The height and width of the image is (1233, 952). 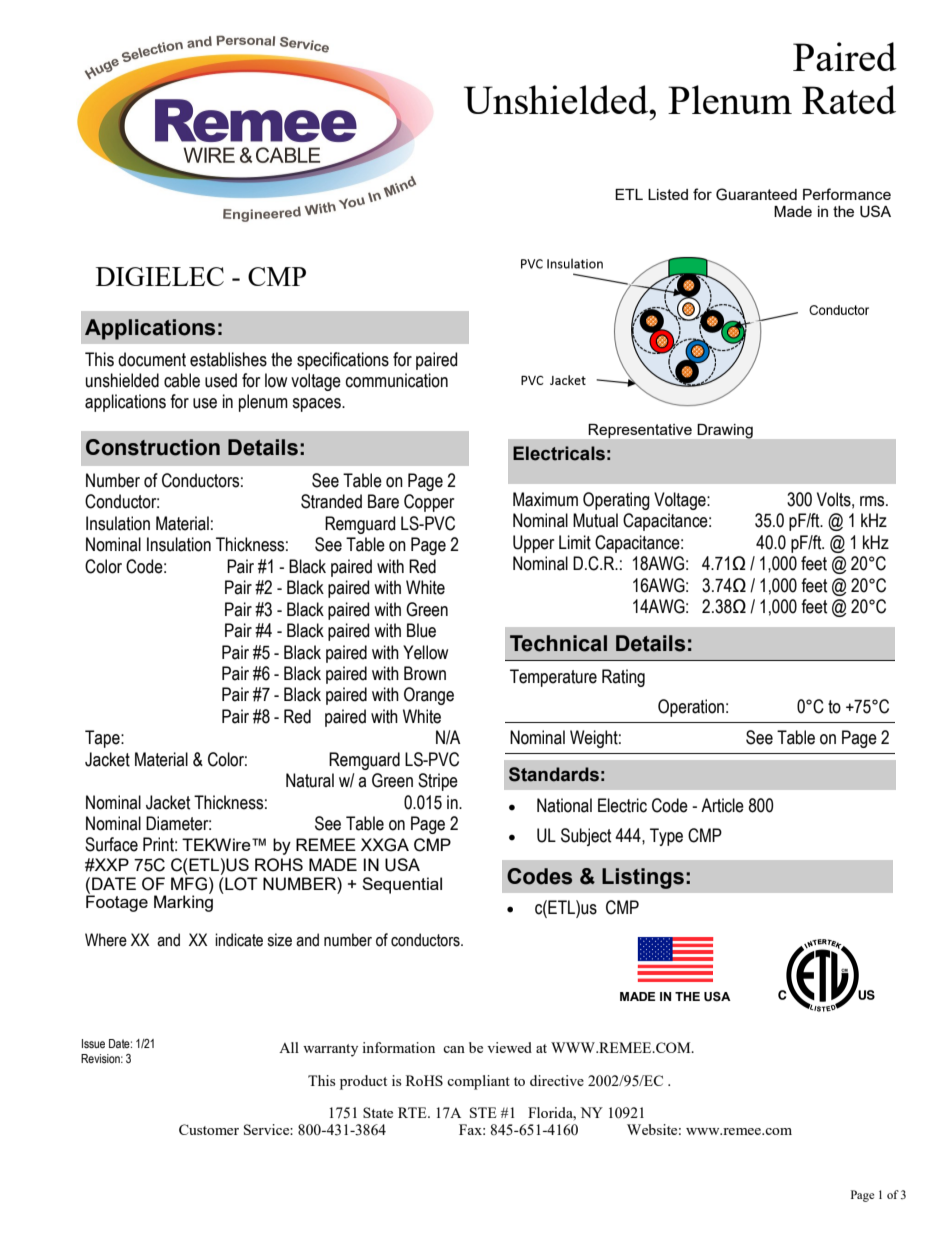 What do you see at coordinates (722, 805) in the image?
I see `Article` at bounding box center [722, 805].
